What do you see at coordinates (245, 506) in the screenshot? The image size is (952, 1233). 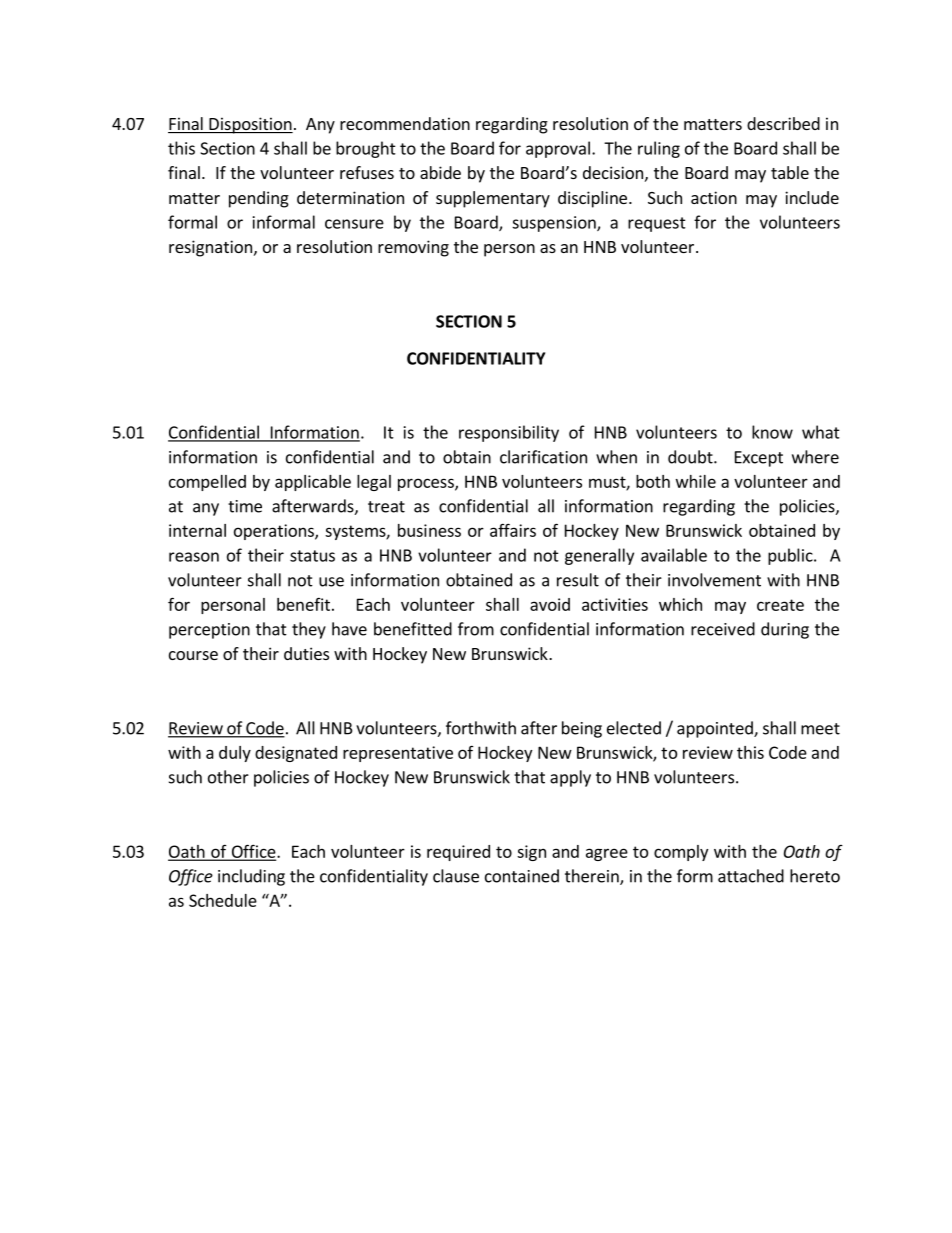 I see `time` at bounding box center [245, 506].
